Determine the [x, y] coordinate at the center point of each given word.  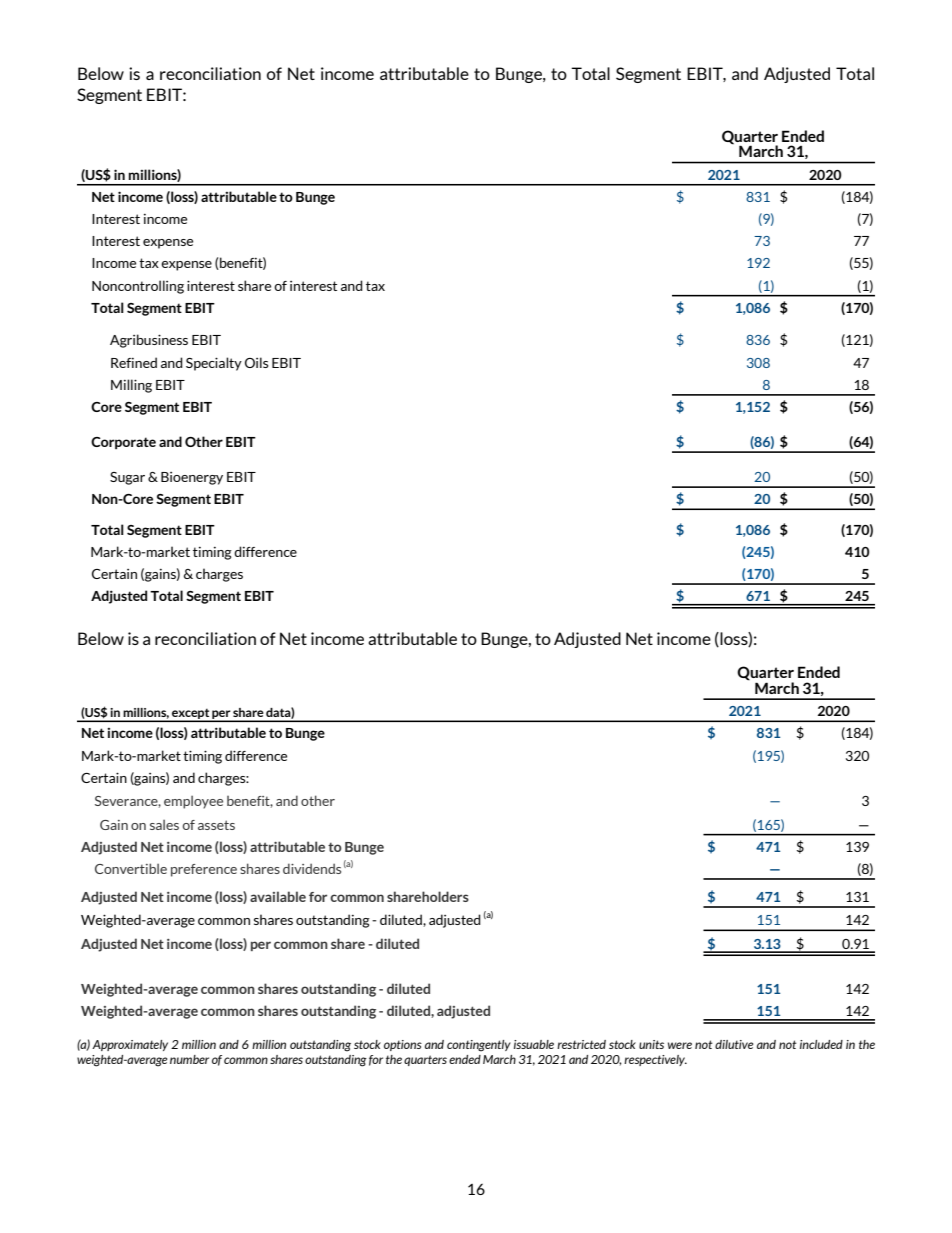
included [821, 1044]
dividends [312, 868]
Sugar [127, 478]
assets [216, 825]
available [278, 896]
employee [193, 802]
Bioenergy [192, 478]
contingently [479, 1046]
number [189, 1059]
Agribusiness [149, 341]
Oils [257, 362]
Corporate [123, 443]
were [680, 1045]
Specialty [214, 364]
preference [204, 870]
